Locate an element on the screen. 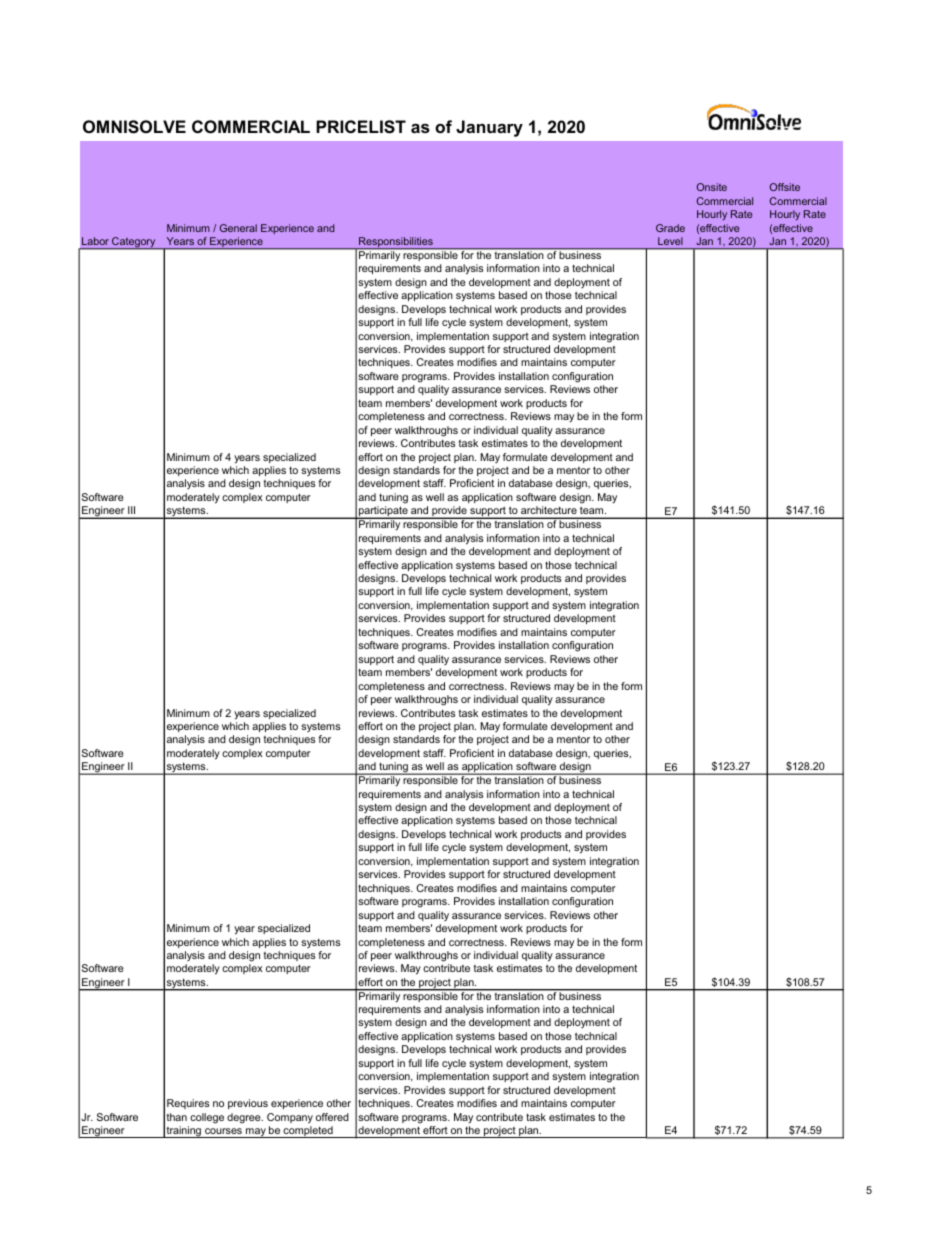 Image resolution: width=952 pixels, height=1233 pixels. offered is located at coordinates (332, 1117).
